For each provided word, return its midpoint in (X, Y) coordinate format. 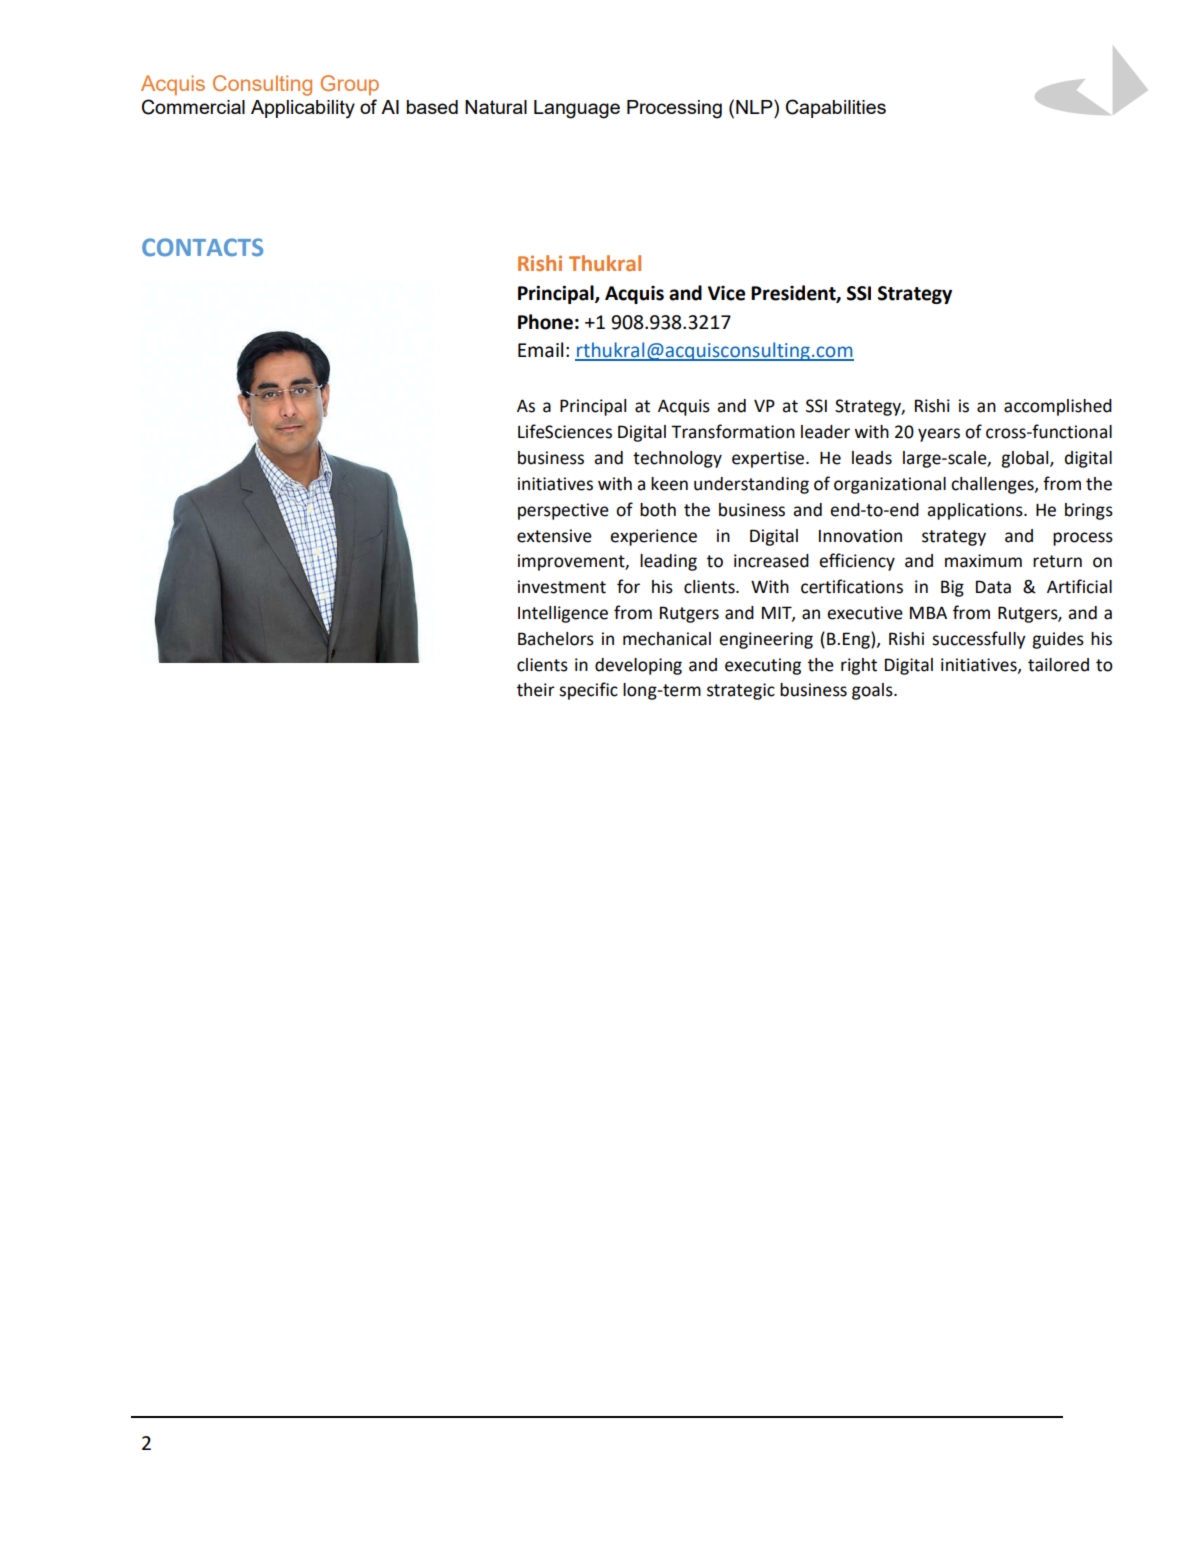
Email (540, 350)
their (536, 690)
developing (638, 666)
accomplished (1058, 407)
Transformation (733, 431)
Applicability (303, 109)
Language (577, 109)
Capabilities (836, 108)
